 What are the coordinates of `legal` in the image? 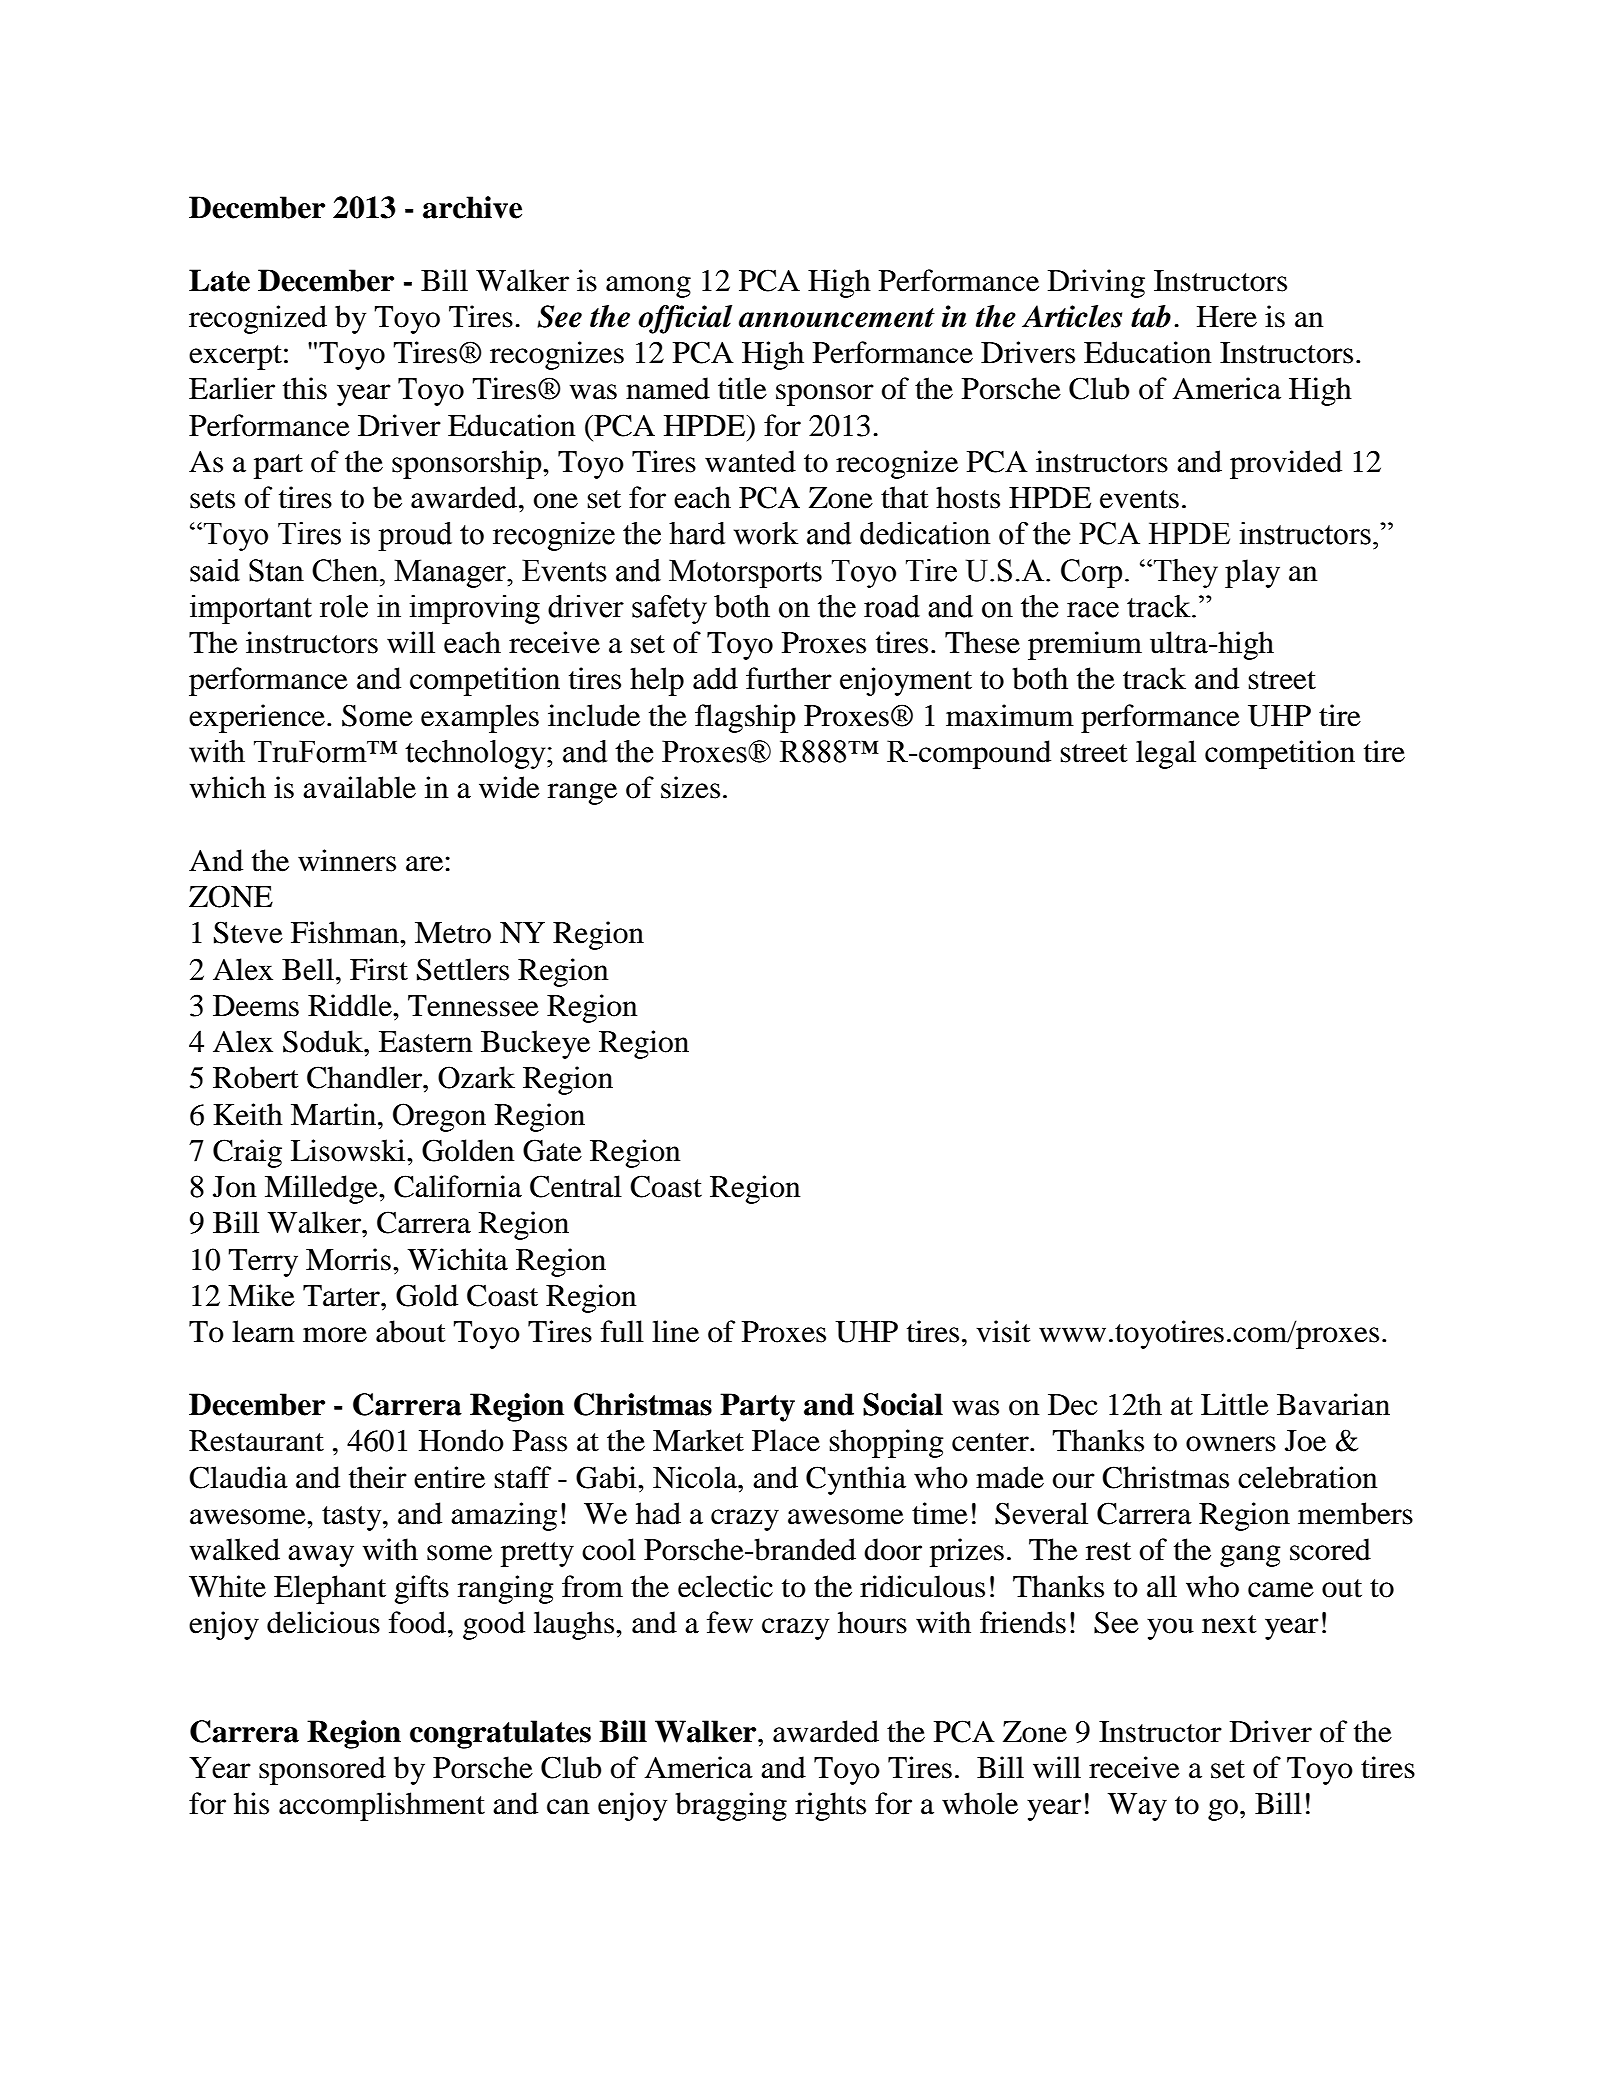 It's located at (1166, 754).
